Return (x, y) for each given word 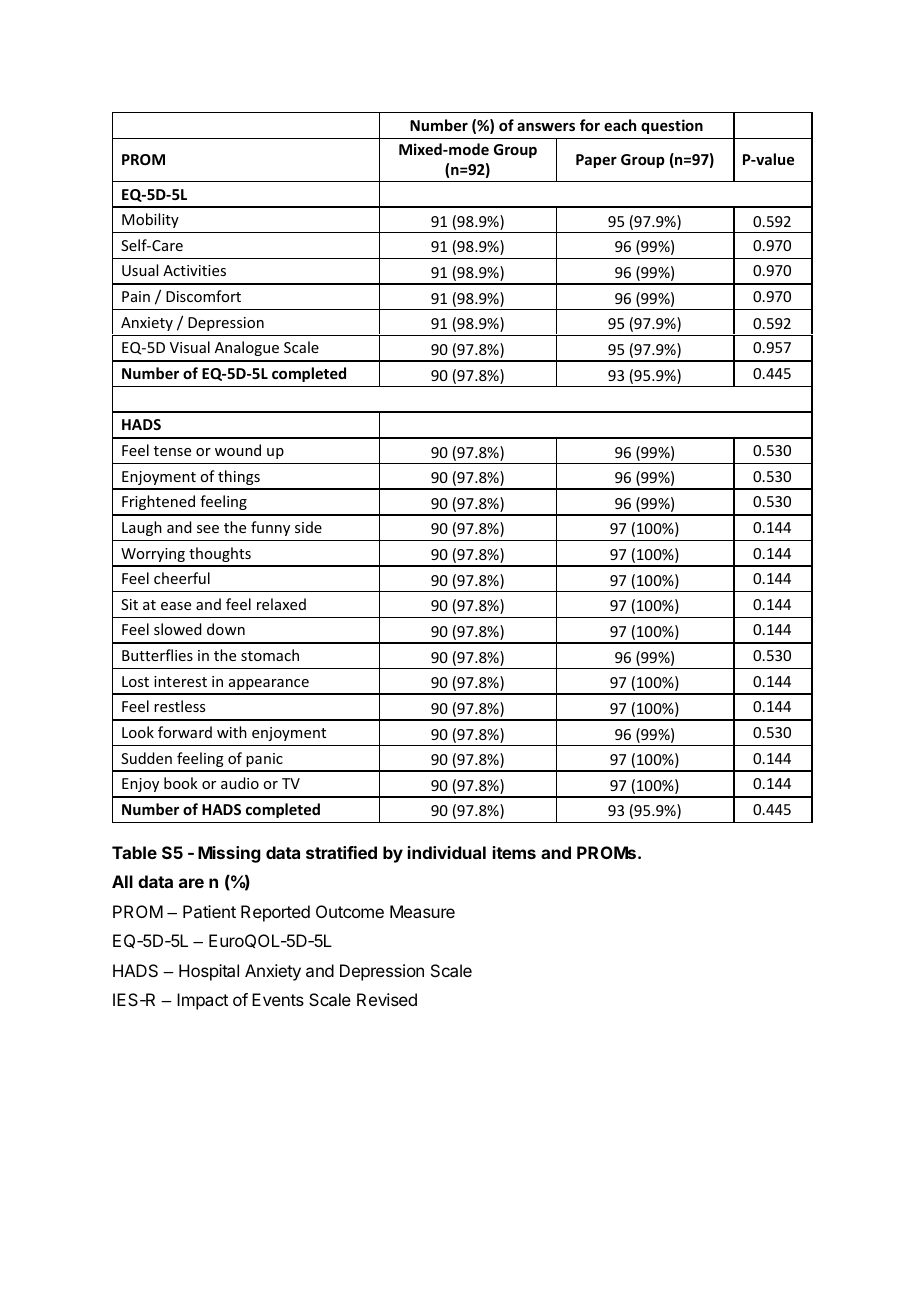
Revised (387, 999)
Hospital (209, 972)
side (308, 527)
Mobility (150, 220)
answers (546, 127)
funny (270, 528)
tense (172, 451)
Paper (596, 161)
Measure (422, 911)
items (514, 852)
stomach (270, 655)
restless (179, 706)
